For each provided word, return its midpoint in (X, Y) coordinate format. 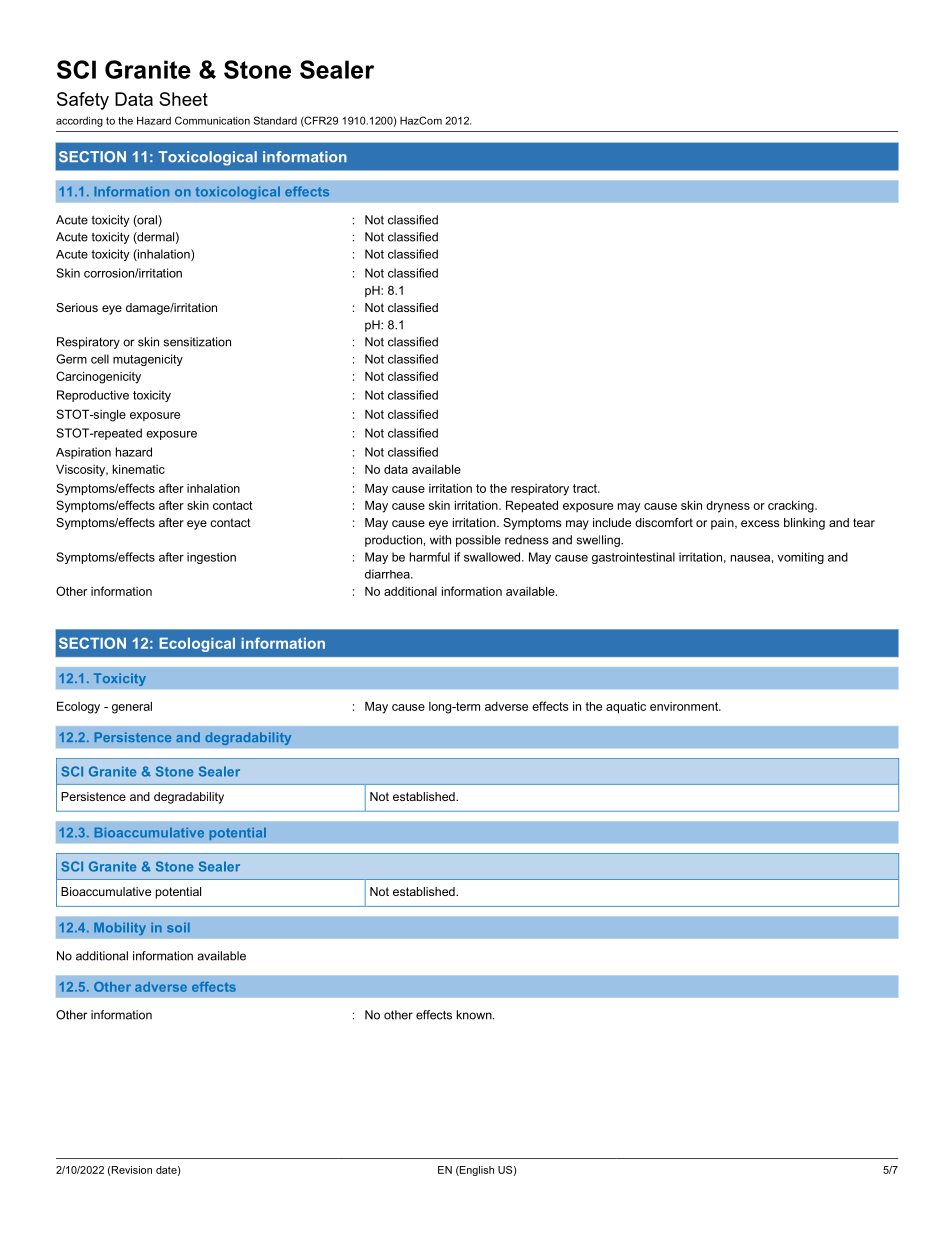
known (475, 1015)
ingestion (211, 558)
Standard (275, 120)
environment (685, 706)
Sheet (183, 99)
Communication (212, 120)
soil (178, 927)
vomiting (801, 558)
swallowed (493, 557)
